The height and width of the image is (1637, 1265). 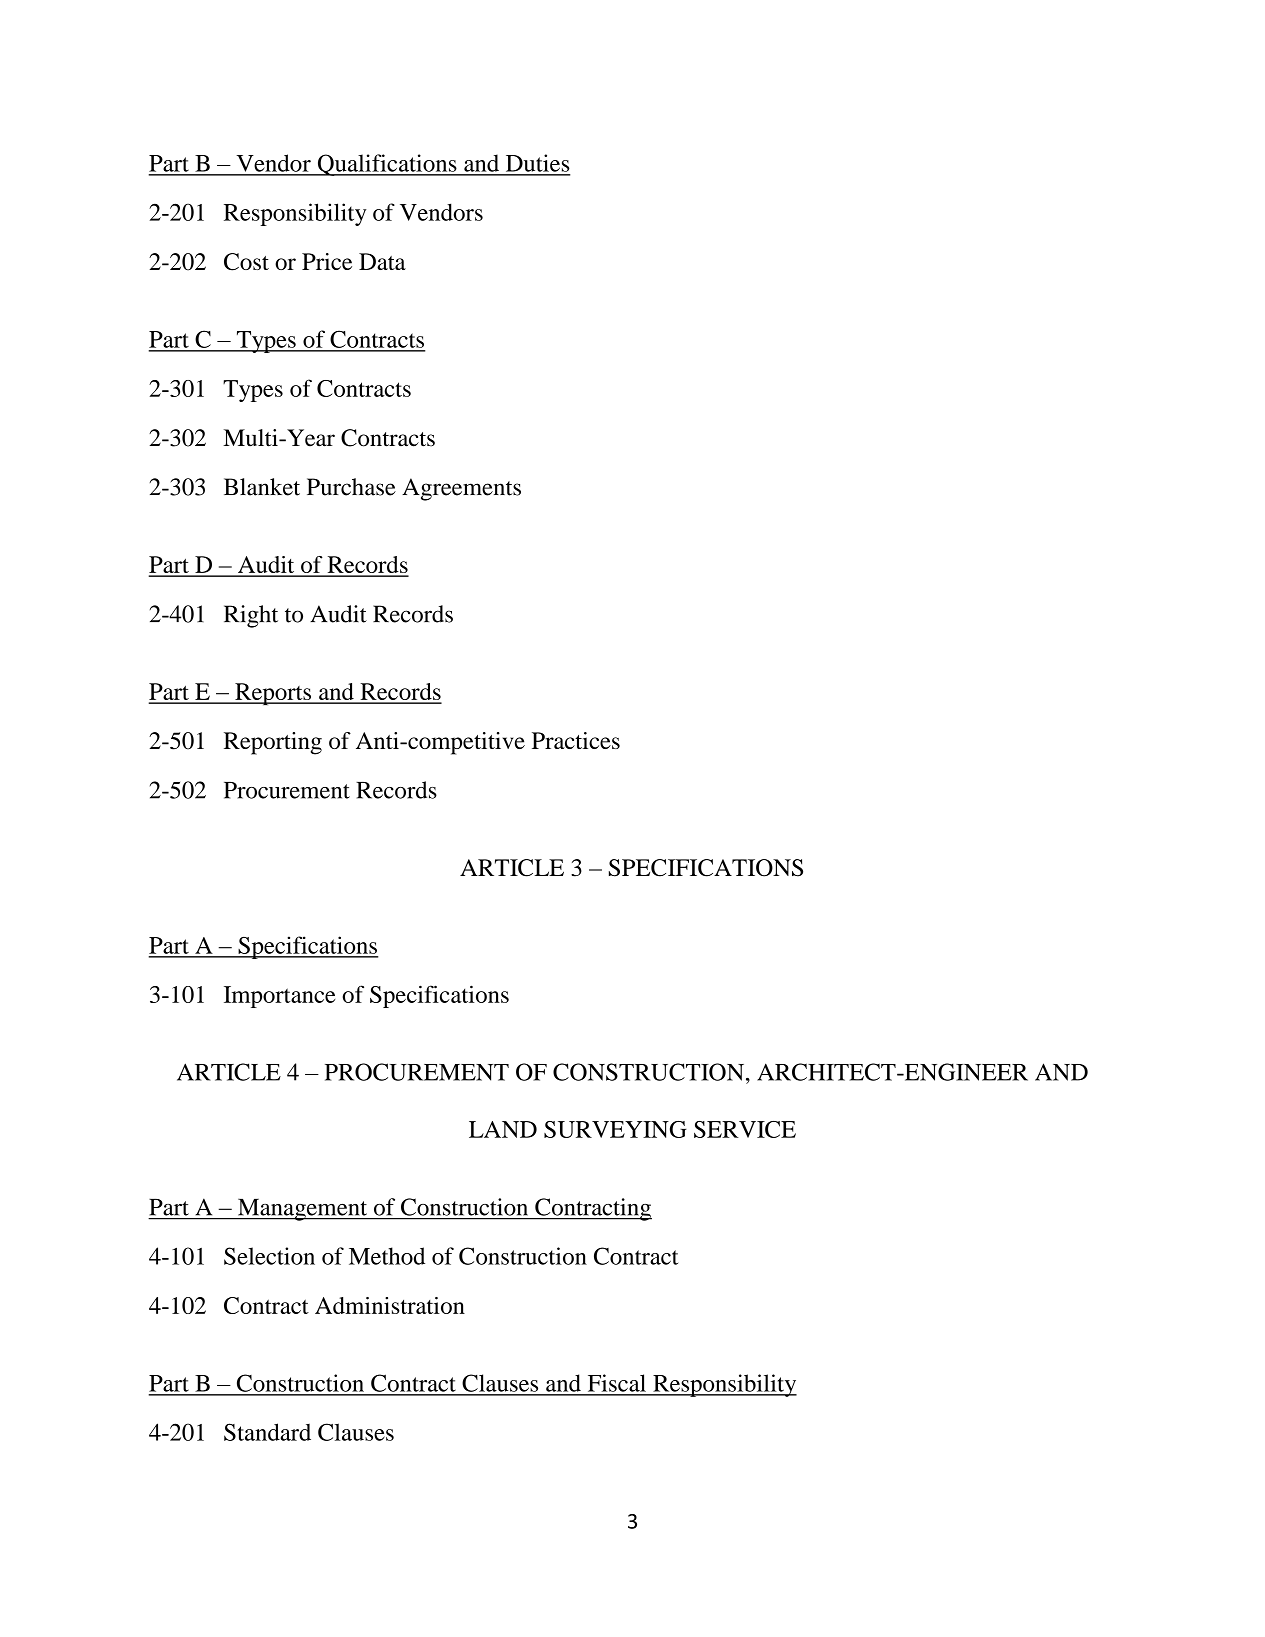 I want to click on Administration, so click(x=390, y=1305).
